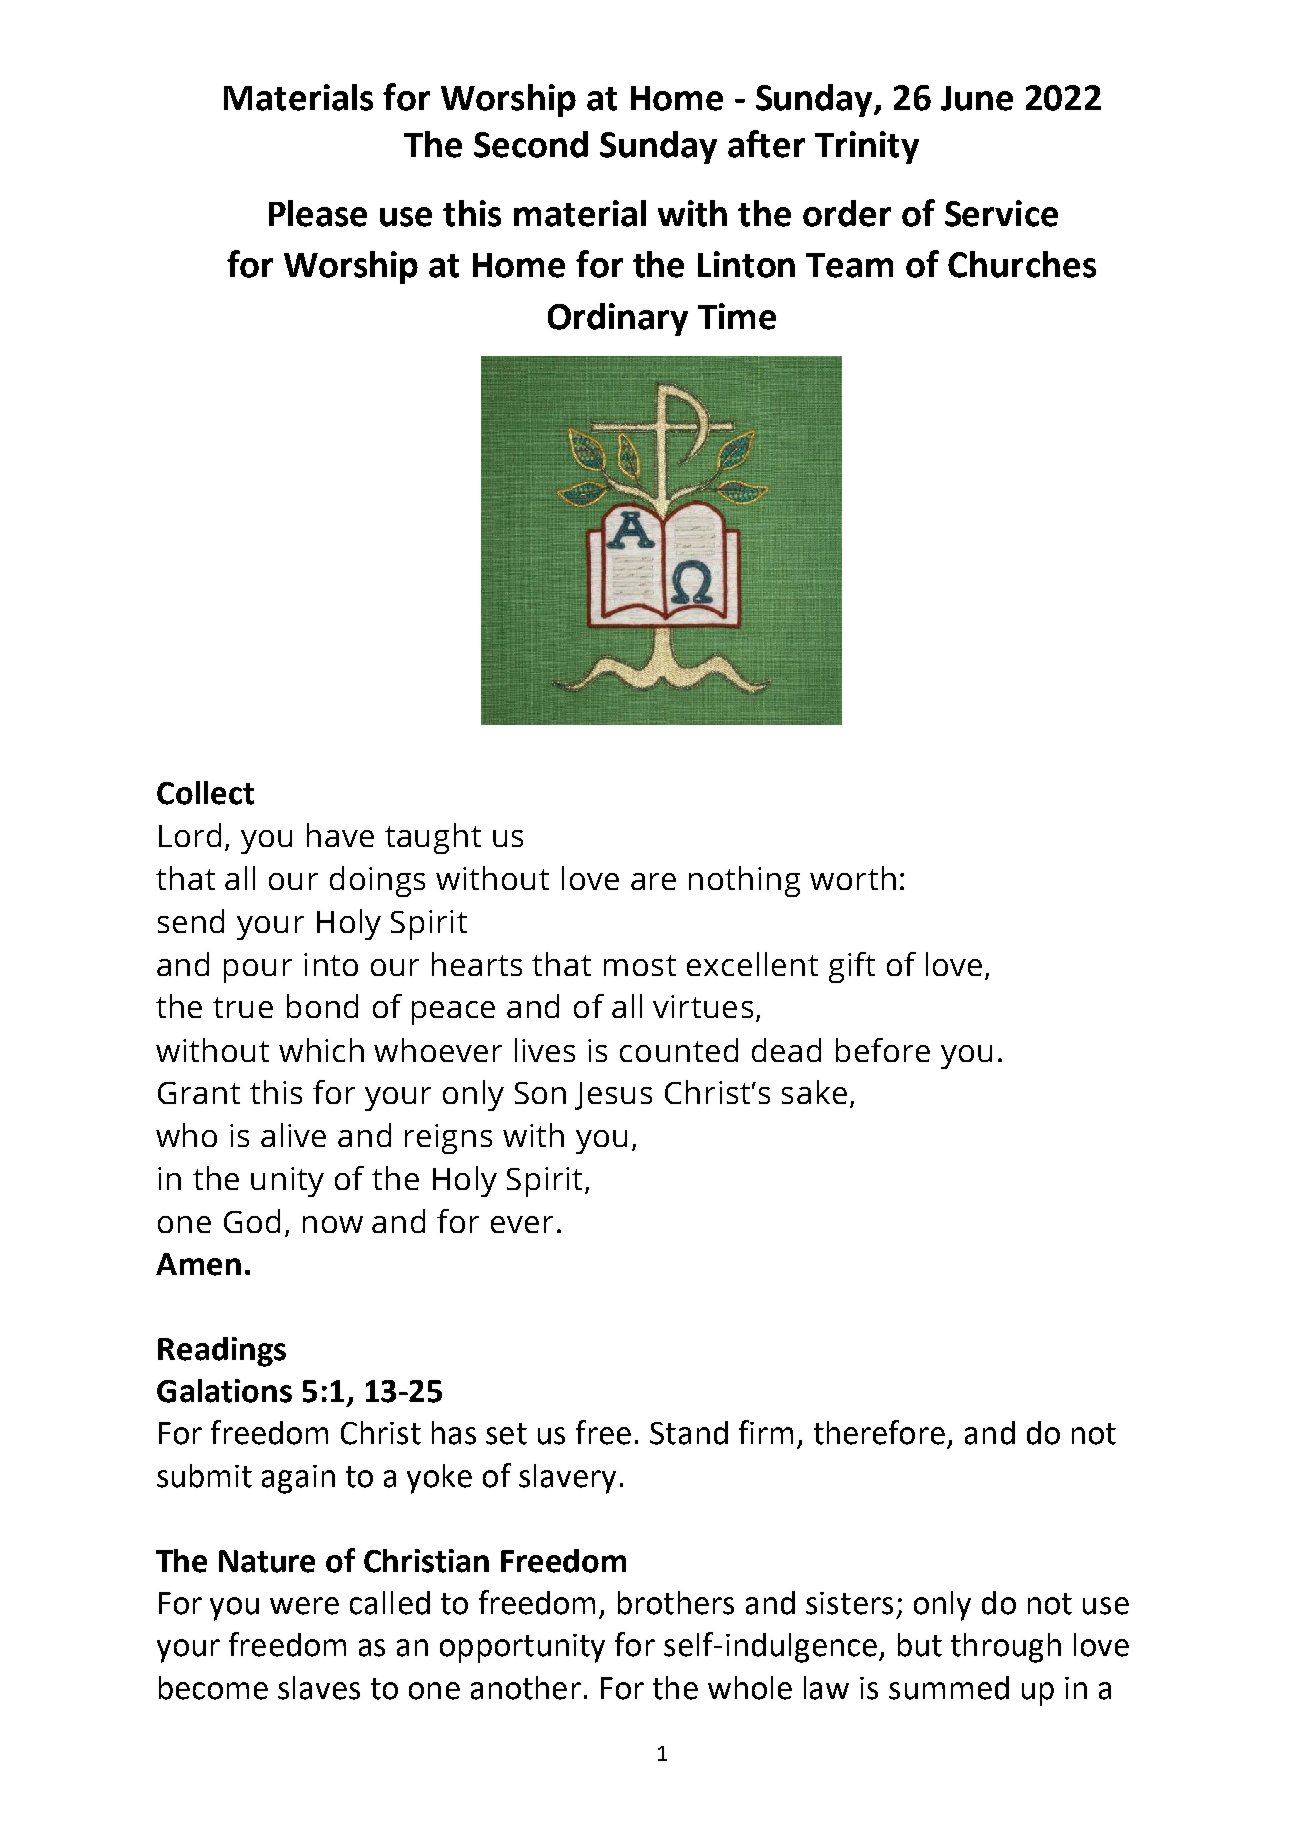 Image resolution: width=1291 pixels, height=1826 pixels. I want to click on were, so click(304, 1606).
